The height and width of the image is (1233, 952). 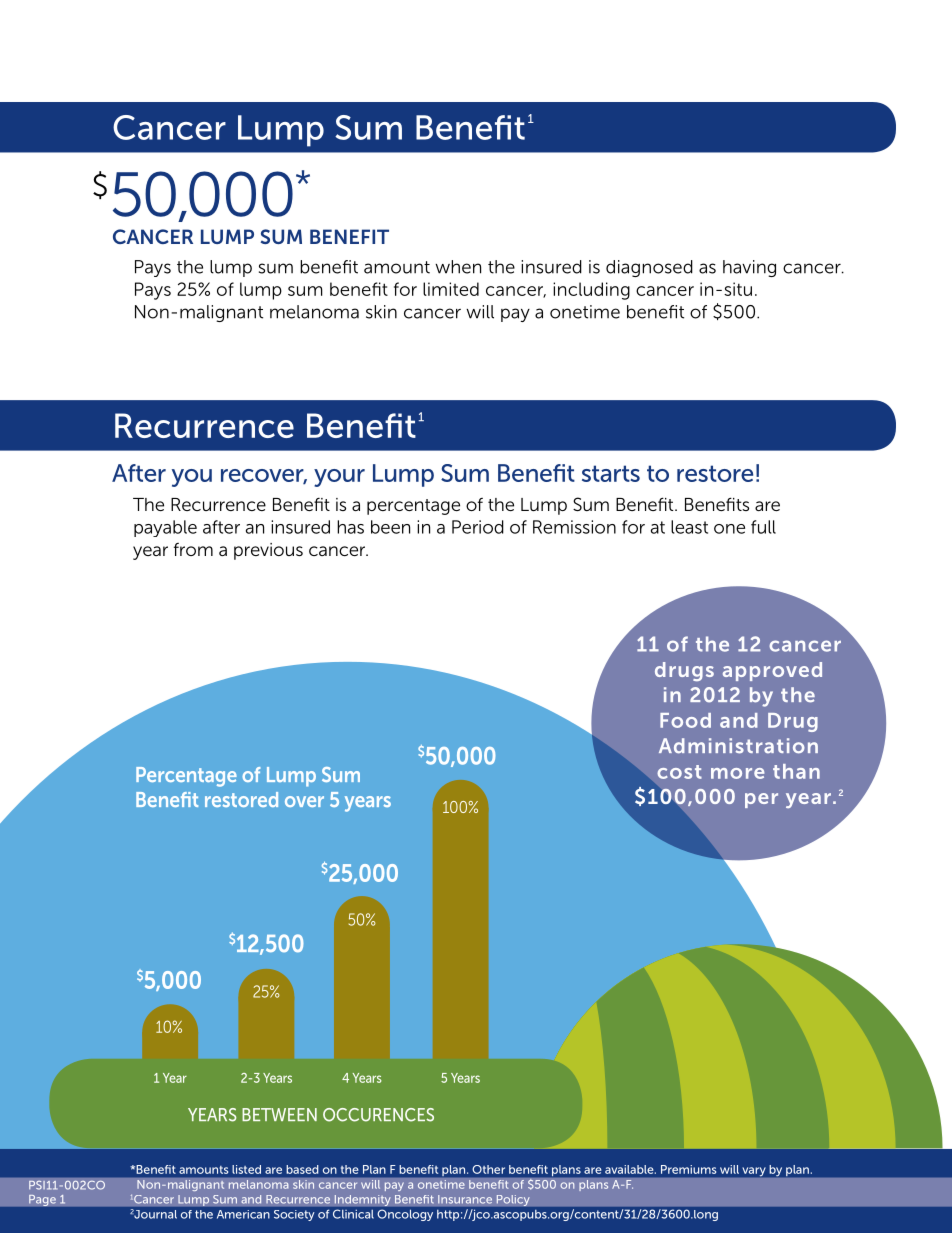 What do you see at coordinates (154, 1214) in the image?
I see `Journal` at bounding box center [154, 1214].
